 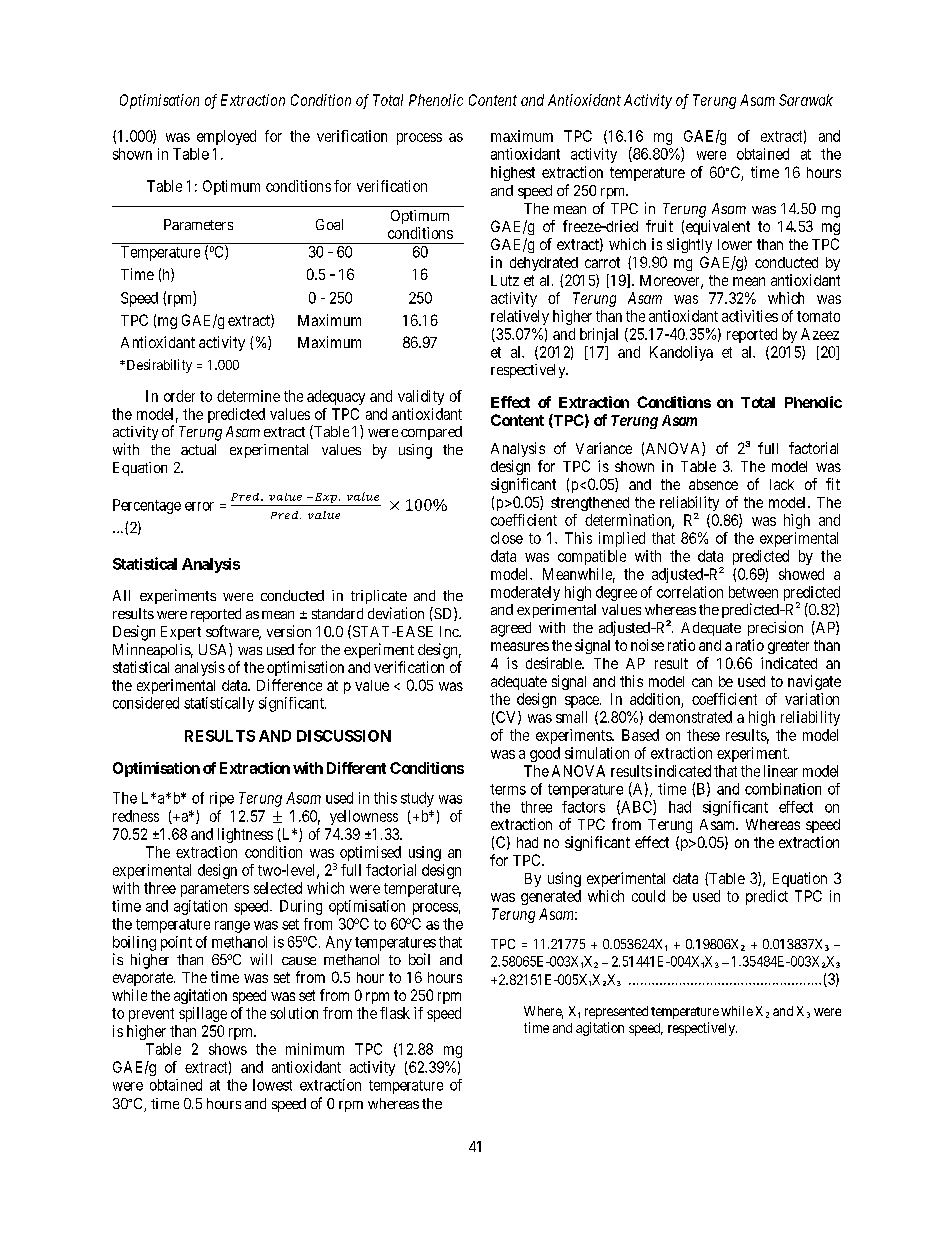 I want to click on agreed, so click(x=511, y=629).
